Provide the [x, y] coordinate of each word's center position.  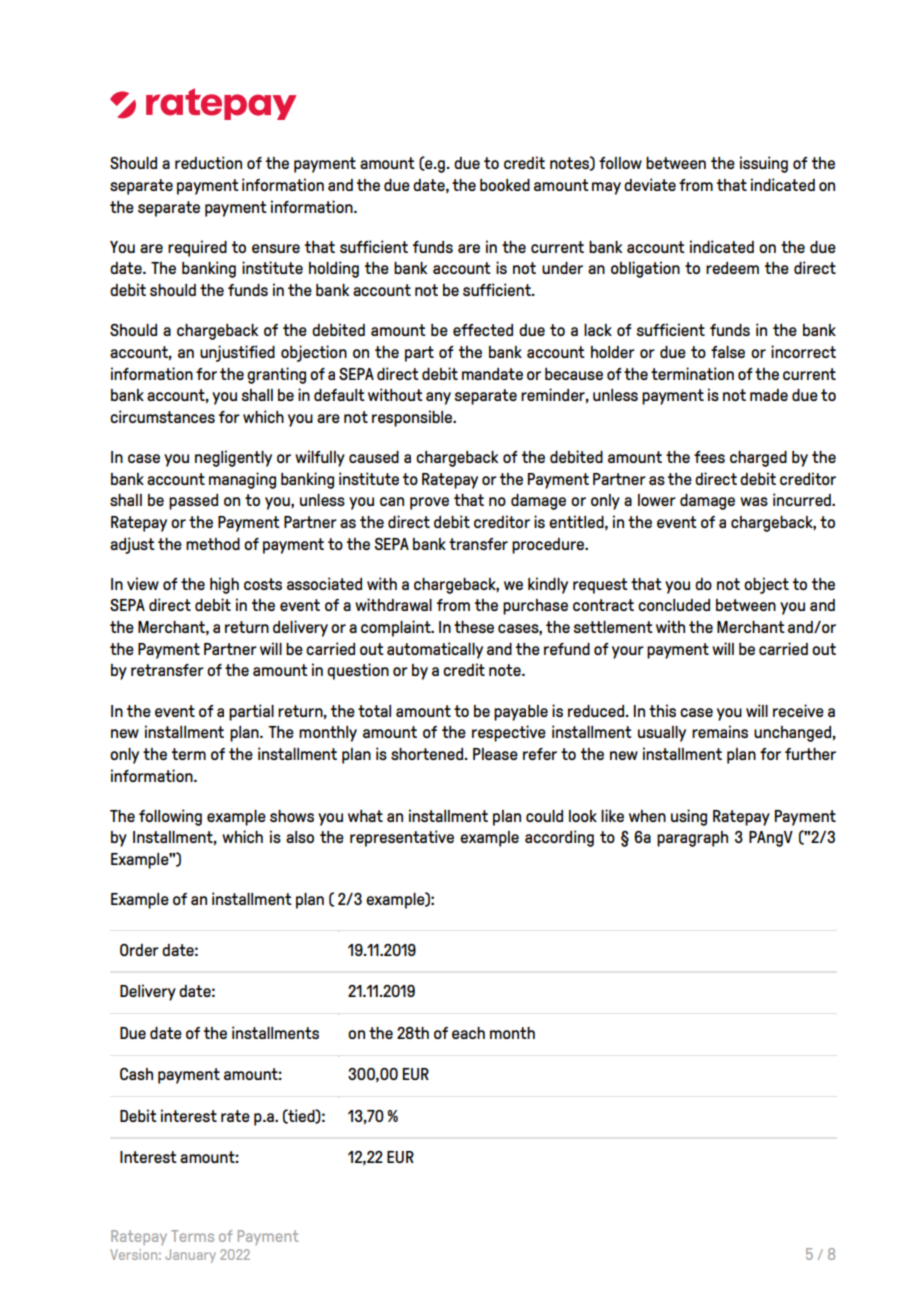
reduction [208, 162]
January [190, 1256]
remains [720, 731]
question [358, 671]
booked [505, 185]
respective [509, 733]
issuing [764, 164]
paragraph [692, 839]
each [468, 1033]
